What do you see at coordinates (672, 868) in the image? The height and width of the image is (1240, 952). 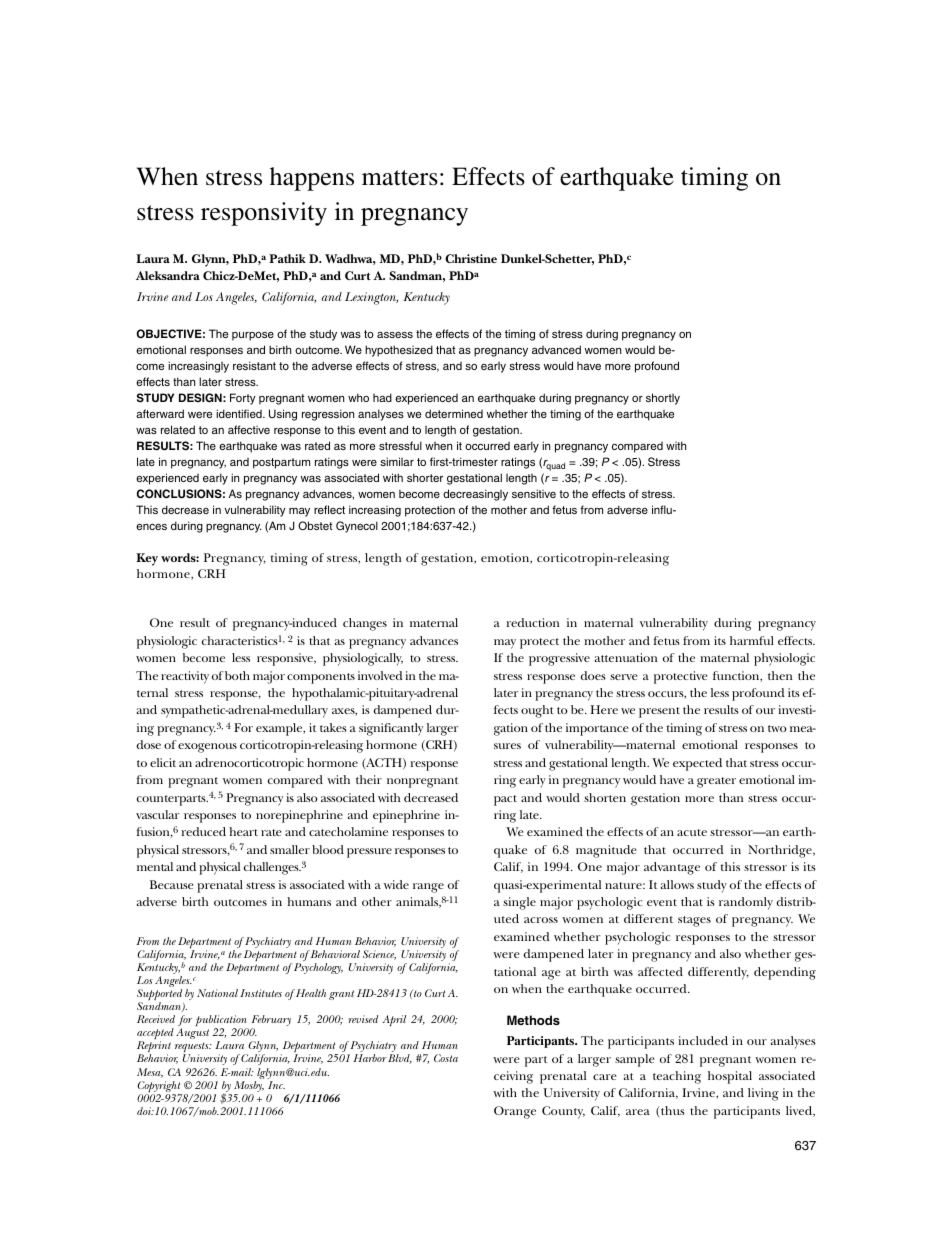 I see `advantage` at bounding box center [672, 868].
